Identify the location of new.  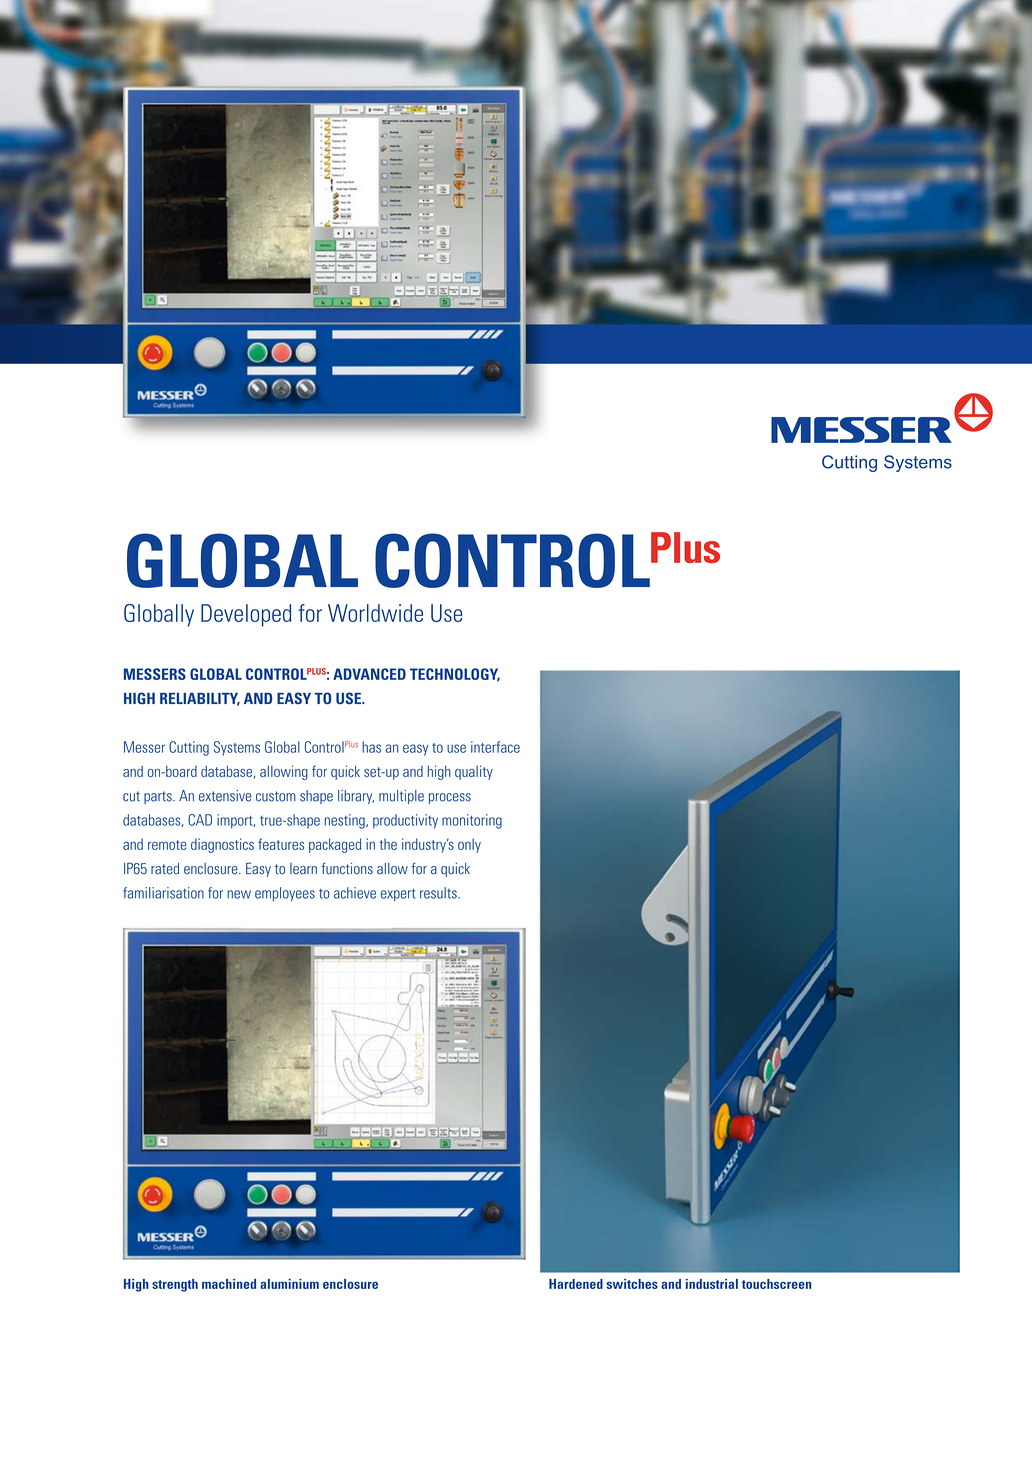
(239, 894).
